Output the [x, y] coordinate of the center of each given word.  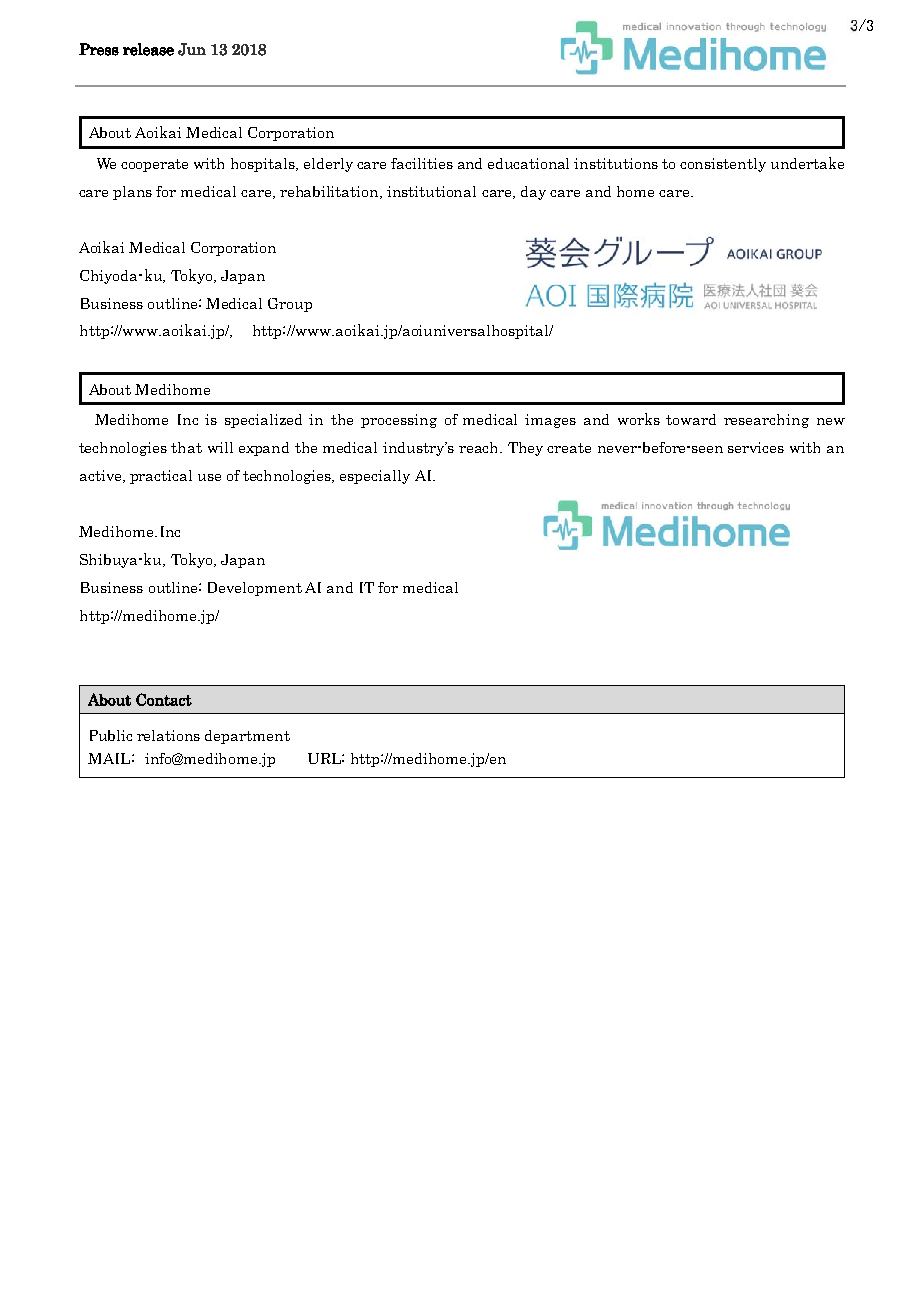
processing [399, 421]
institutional [431, 191]
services [756, 447]
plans [132, 193]
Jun [192, 49]
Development [255, 589]
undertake [807, 163]
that [186, 447]
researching [766, 421]
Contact [164, 699]
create [569, 448]
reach [480, 447]
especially [375, 477]
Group [290, 305]
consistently [723, 165]
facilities [422, 163]
